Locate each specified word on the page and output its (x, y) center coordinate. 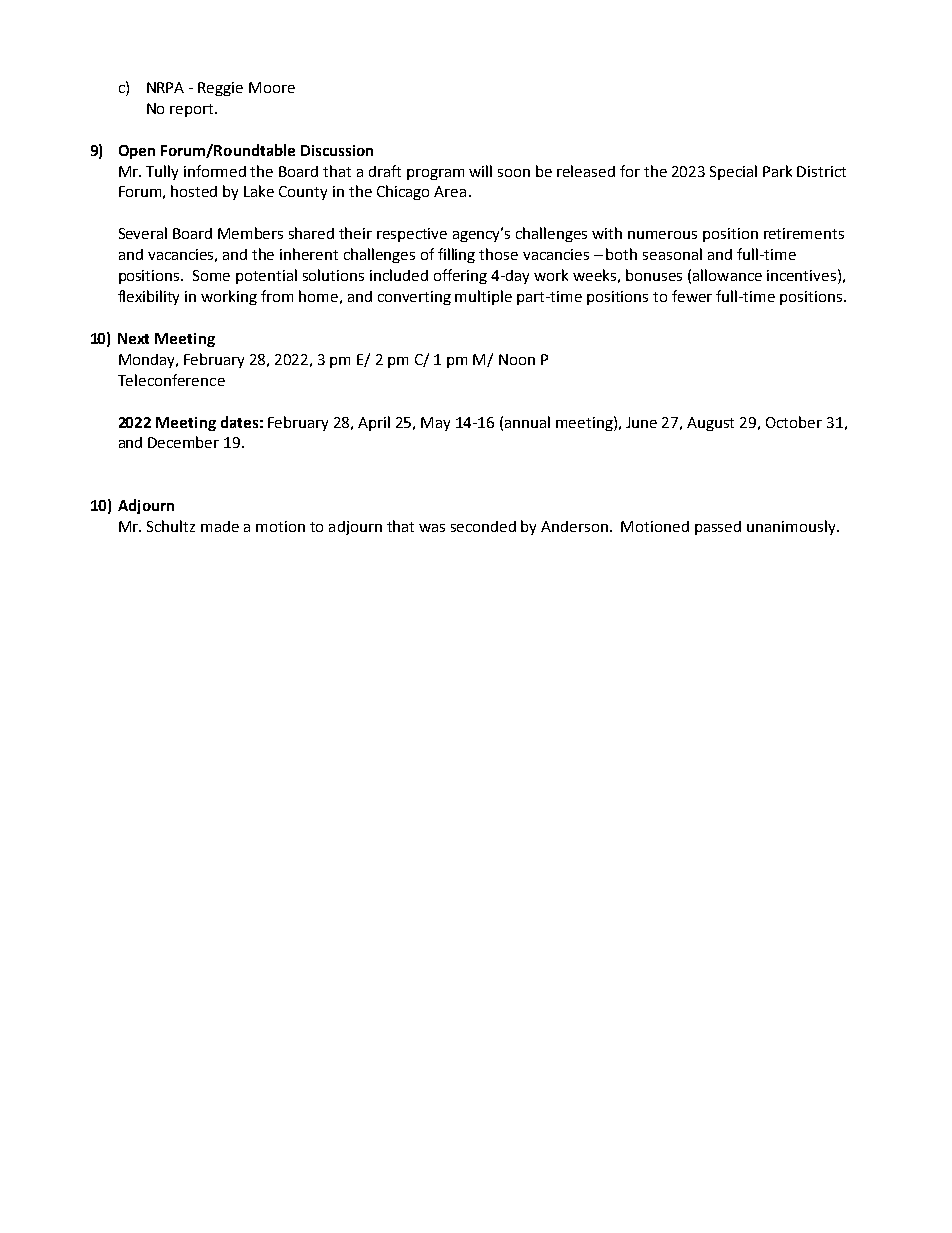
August (710, 424)
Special (733, 172)
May (435, 424)
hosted (194, 191)
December (183, 442)
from (277, 296)
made (220, 526)
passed (718, 528)
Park (777, 171)
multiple (483, 297)
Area (450, 191)
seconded (483, 526)
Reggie (220, 89)
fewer (692, 296)
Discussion (337, 150)
